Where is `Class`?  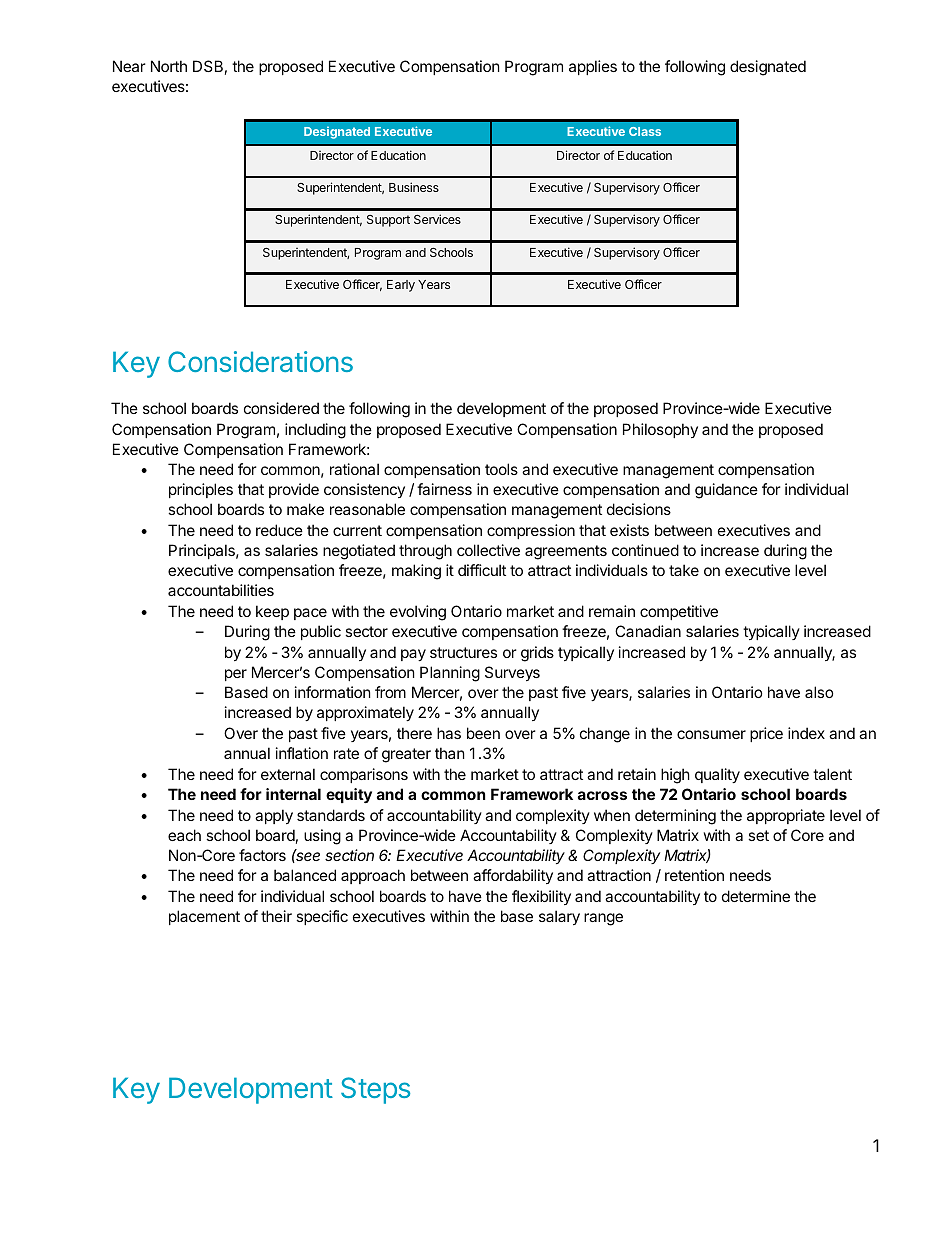
Class is located at coordinates (645, 131).
